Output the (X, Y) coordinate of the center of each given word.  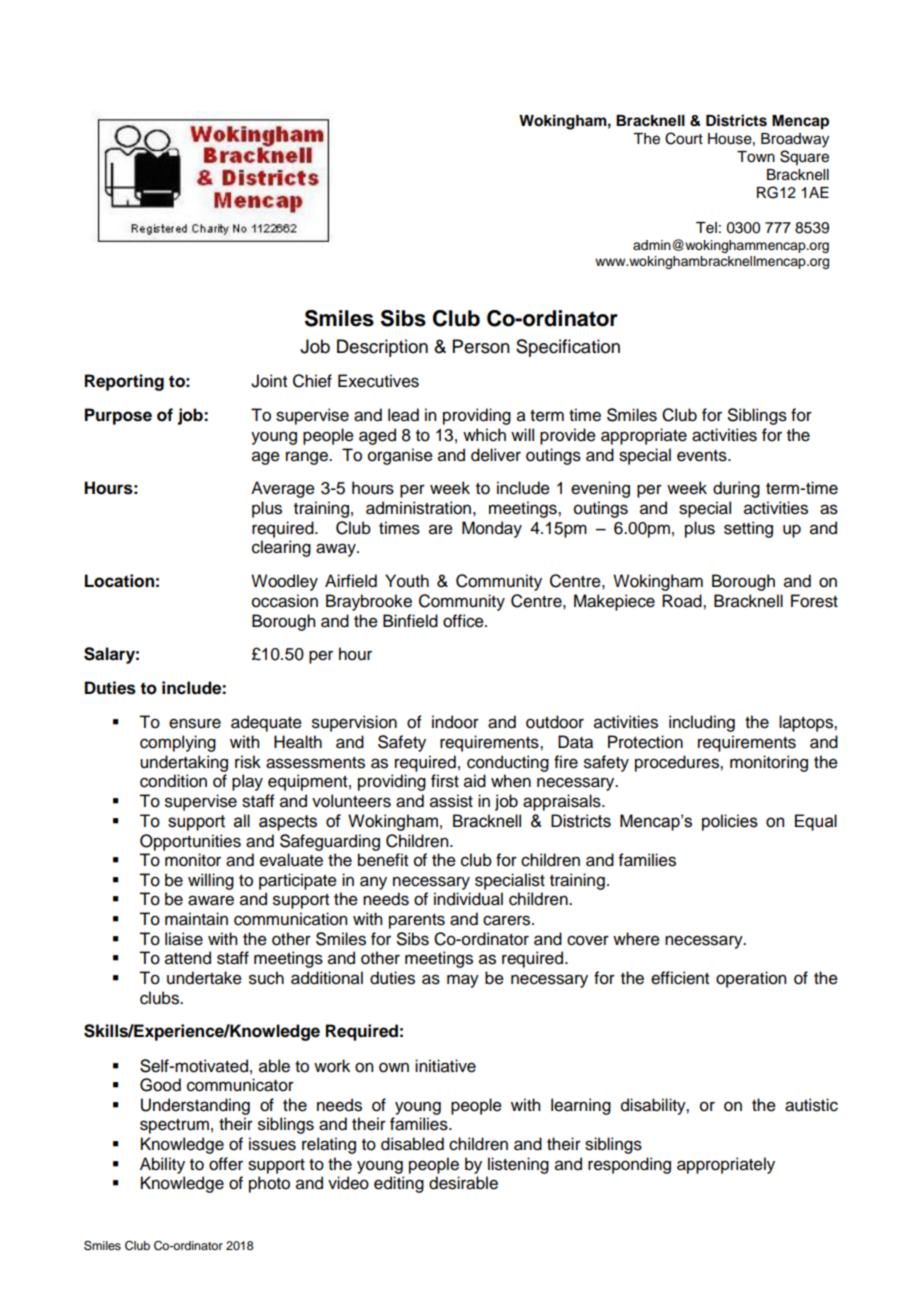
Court (684, 138)
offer (226, 1164)
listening (518, 1165)
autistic (811, 1105)
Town (756, 157)
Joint (269, 381)
